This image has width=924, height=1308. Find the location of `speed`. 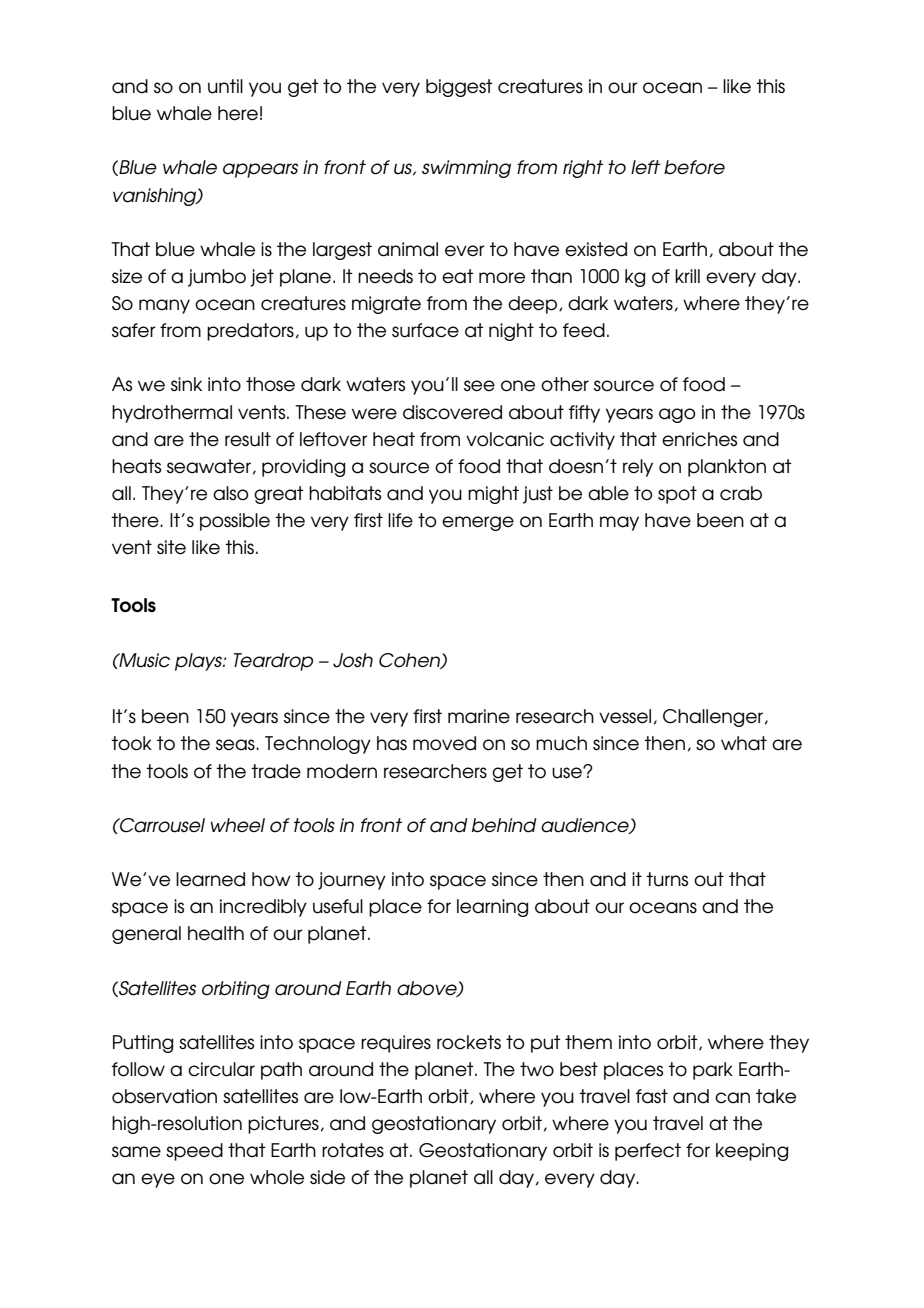

speed is located at coordinates (194, 1152).
